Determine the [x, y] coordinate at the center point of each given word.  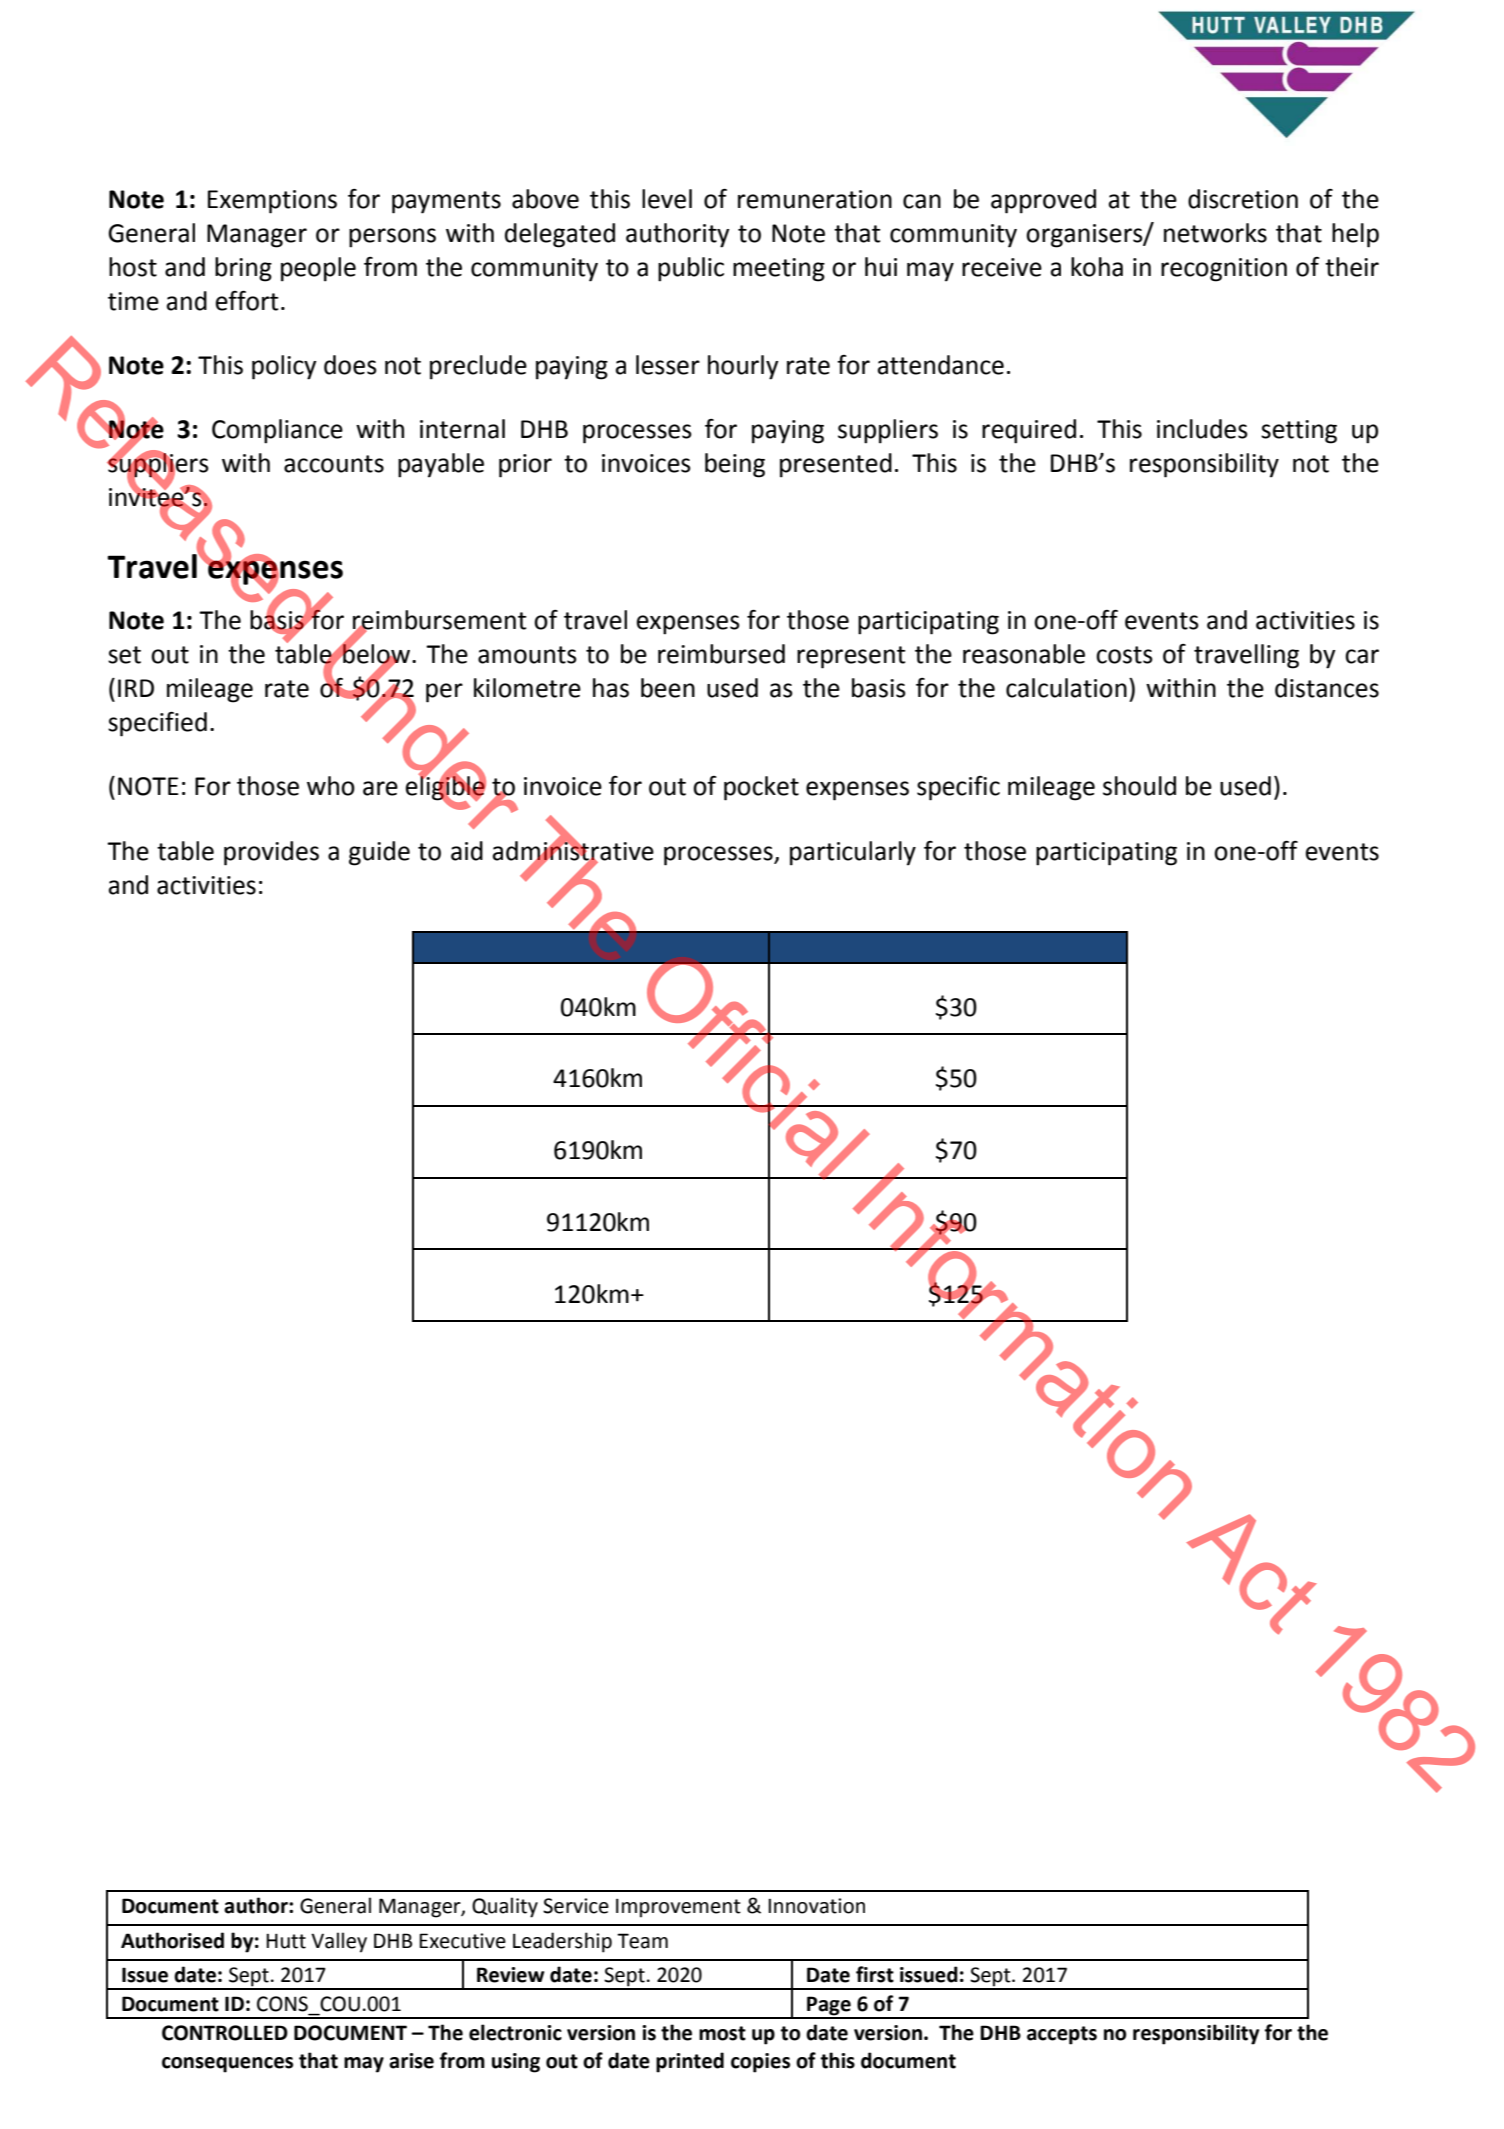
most [722, 2033]
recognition [1224, 270]
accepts [1062, 2035]
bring [243, 269]
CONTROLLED [225, 2033]
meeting [779, 270]
